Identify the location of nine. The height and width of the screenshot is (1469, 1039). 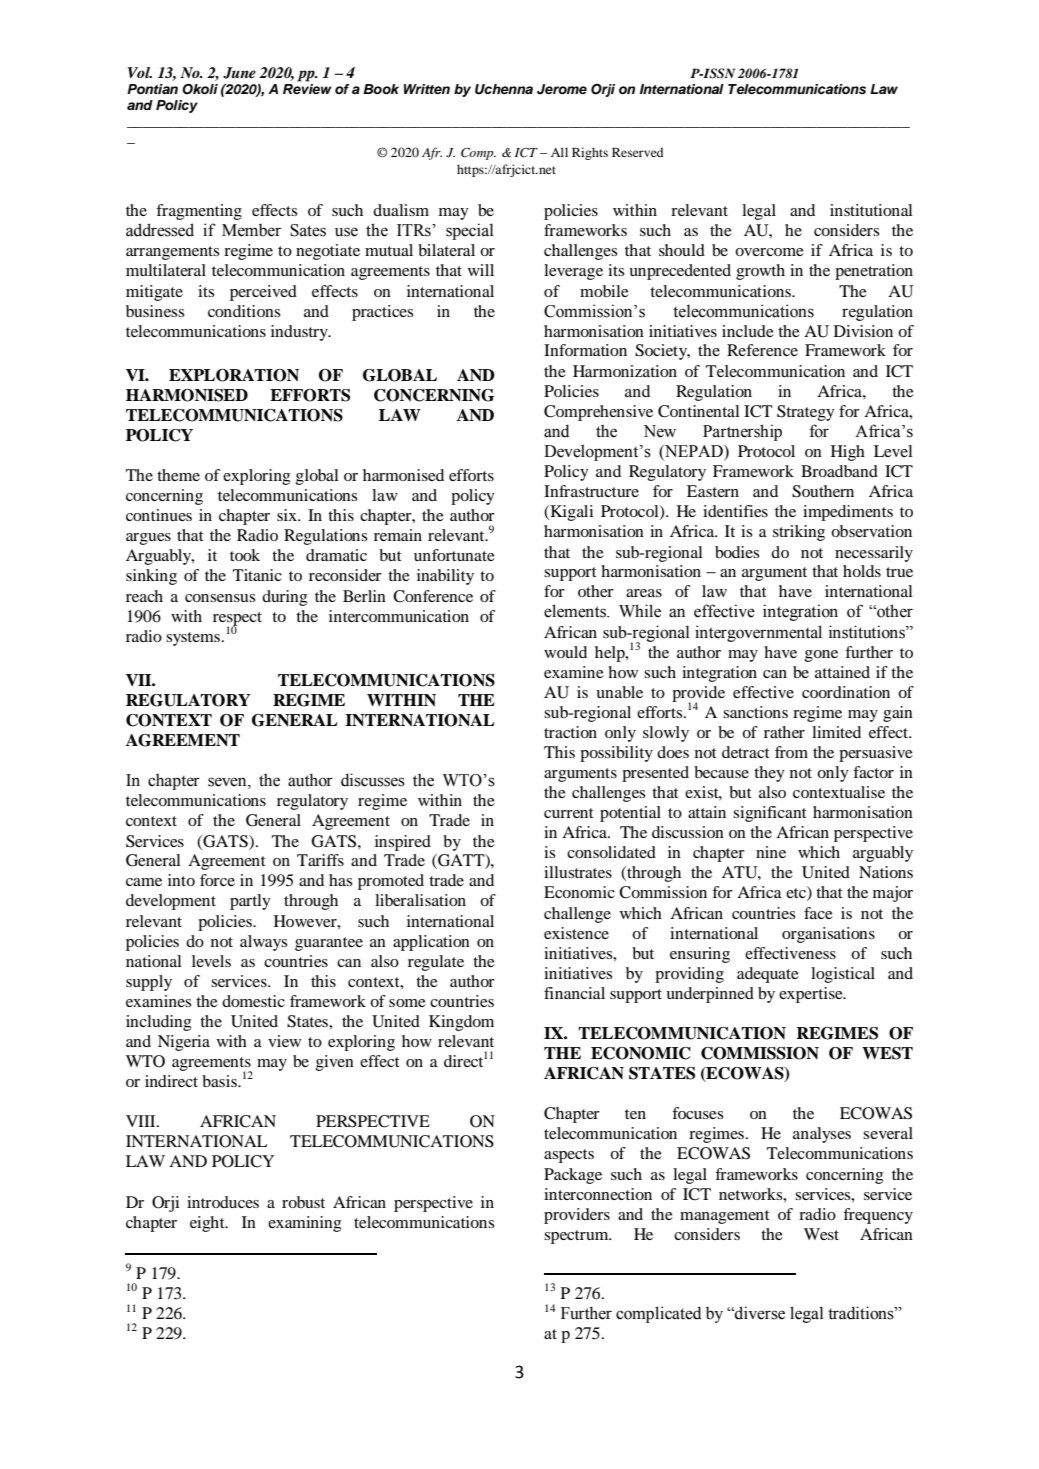
(771, 852).
